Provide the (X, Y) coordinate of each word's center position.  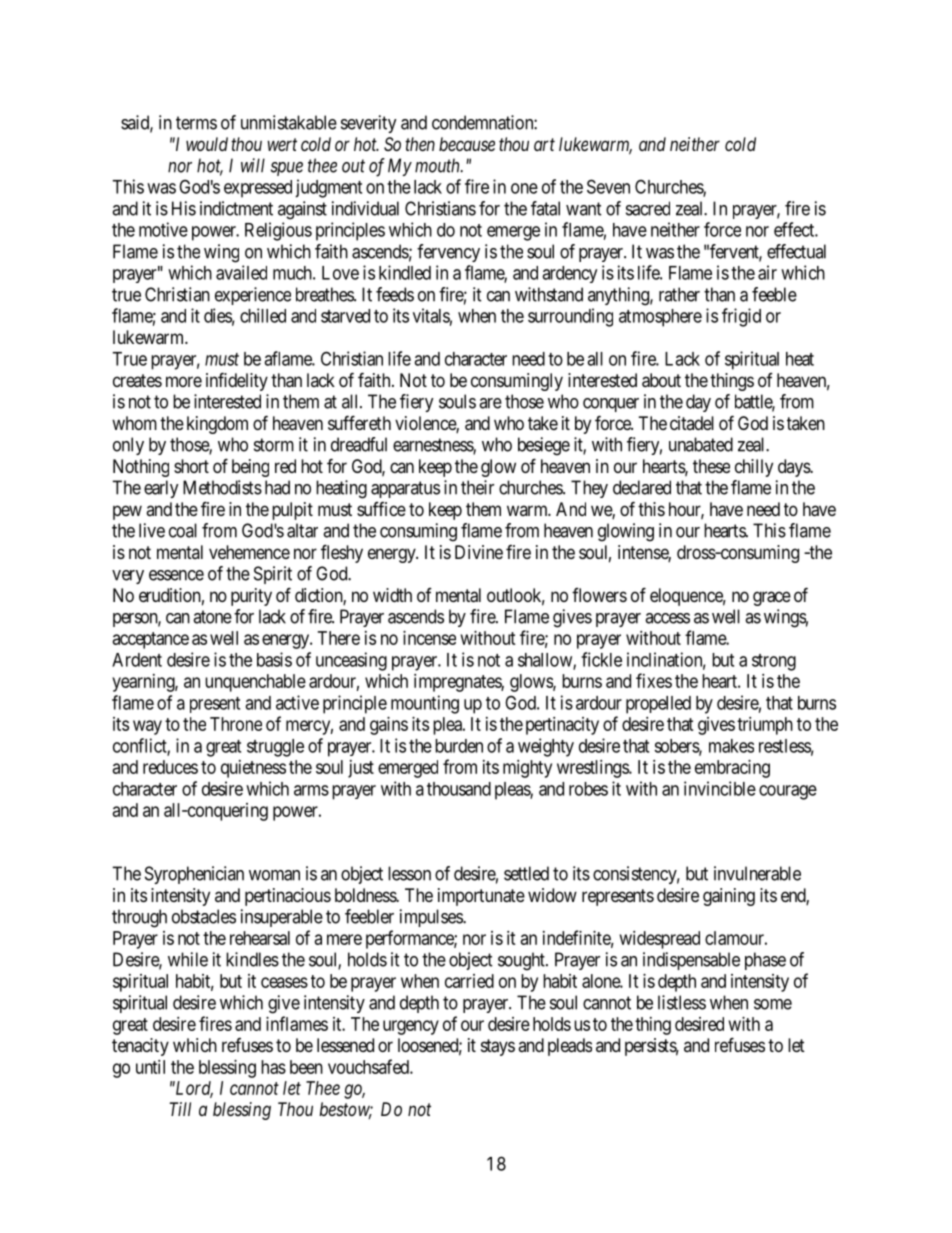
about (661, 380)
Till (180, 1109)
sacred (648, 208)
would (207, 144)
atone (212, 617)
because (467, 144)
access (667, 618)
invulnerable (757, 873)
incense (429, 638)
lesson (409, 873)
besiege (544, 446)
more (184, 381)
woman (274, 875)
